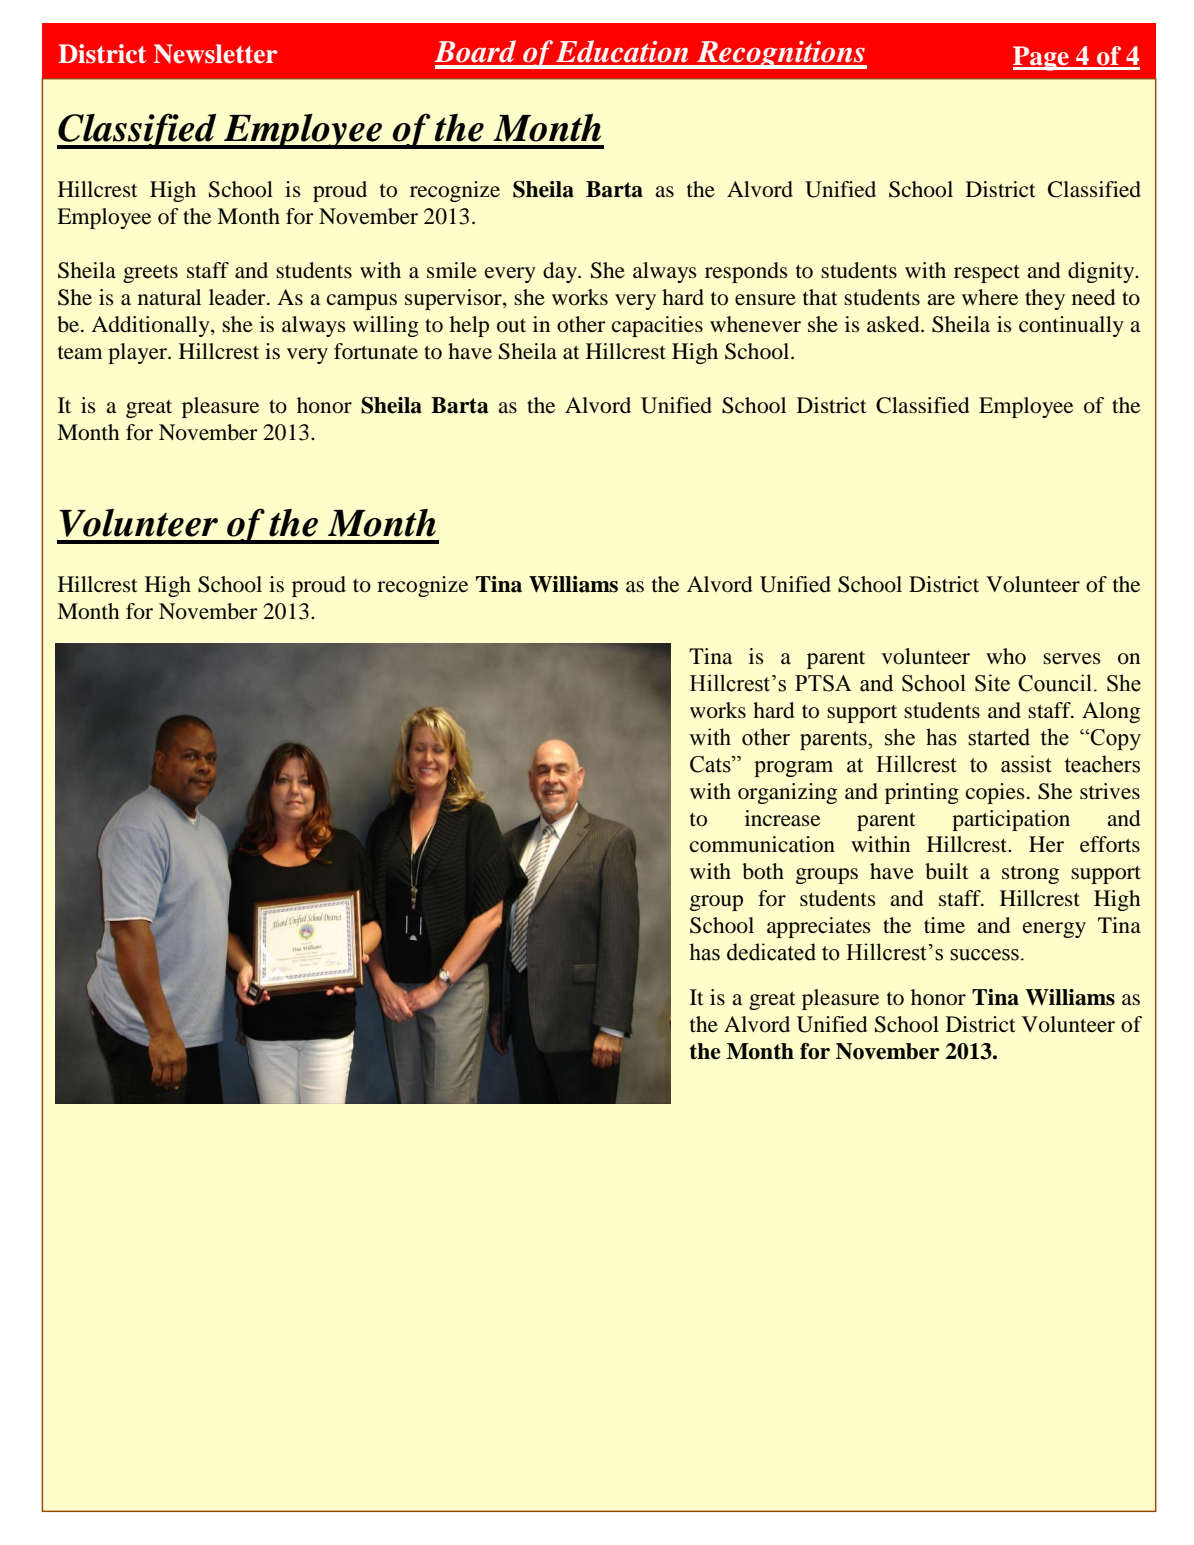 The width and height of the screenshot is (1194, 1545). What do you see at coordinates (987, 274) in the screenshot?
I see `respect` at bounding box center [987, 274].
